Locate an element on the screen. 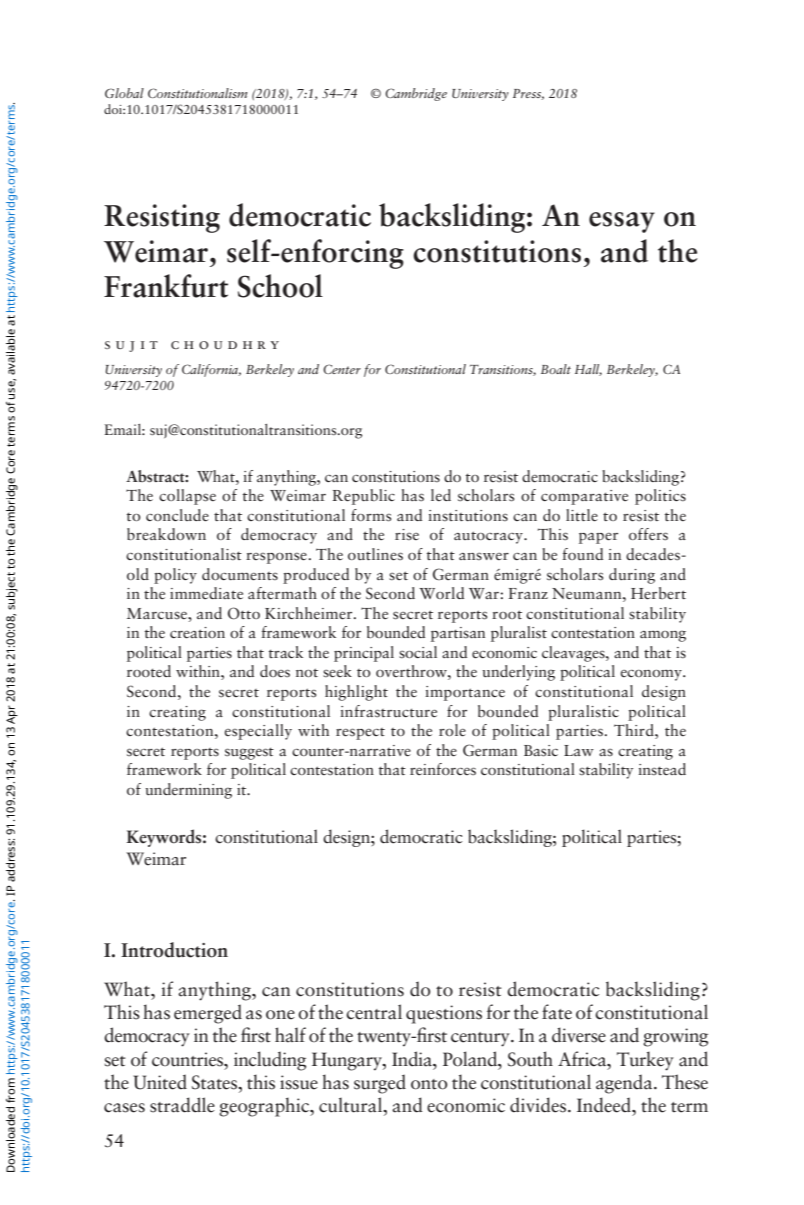 This screenshot has width=804, height=1205. immediate is located at coordinates (206, 593).
